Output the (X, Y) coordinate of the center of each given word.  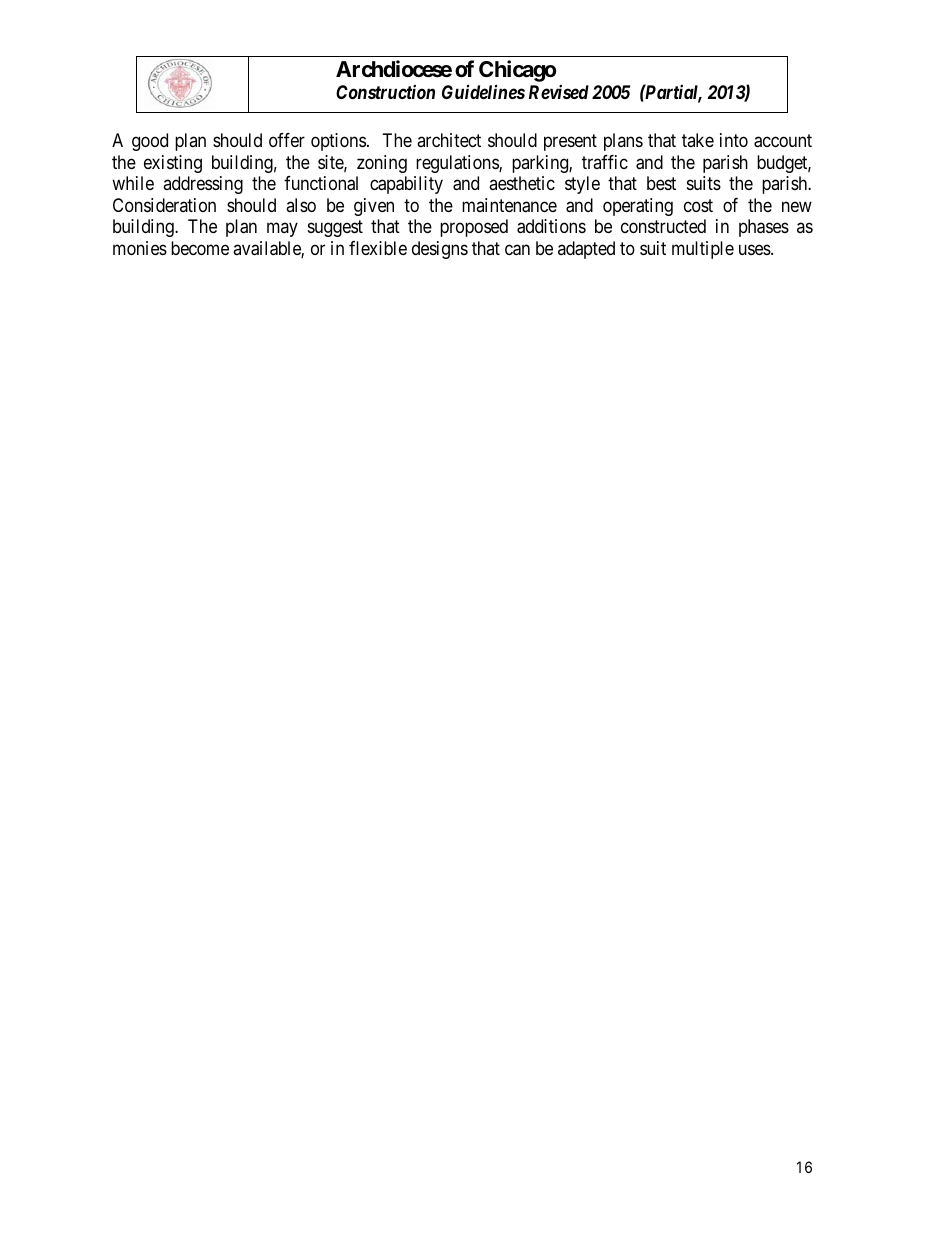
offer (287, 140)
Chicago (517, 71)
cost (698, 205)
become (200, 248)
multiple (703, 250)
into (734, 140)
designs (440, 250)
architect (449, 140)
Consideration (164, 205)
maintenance (509, 205)
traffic (605, 162)
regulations (458, 164)
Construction (385, 92)
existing (173, 164)
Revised (559, 92)
